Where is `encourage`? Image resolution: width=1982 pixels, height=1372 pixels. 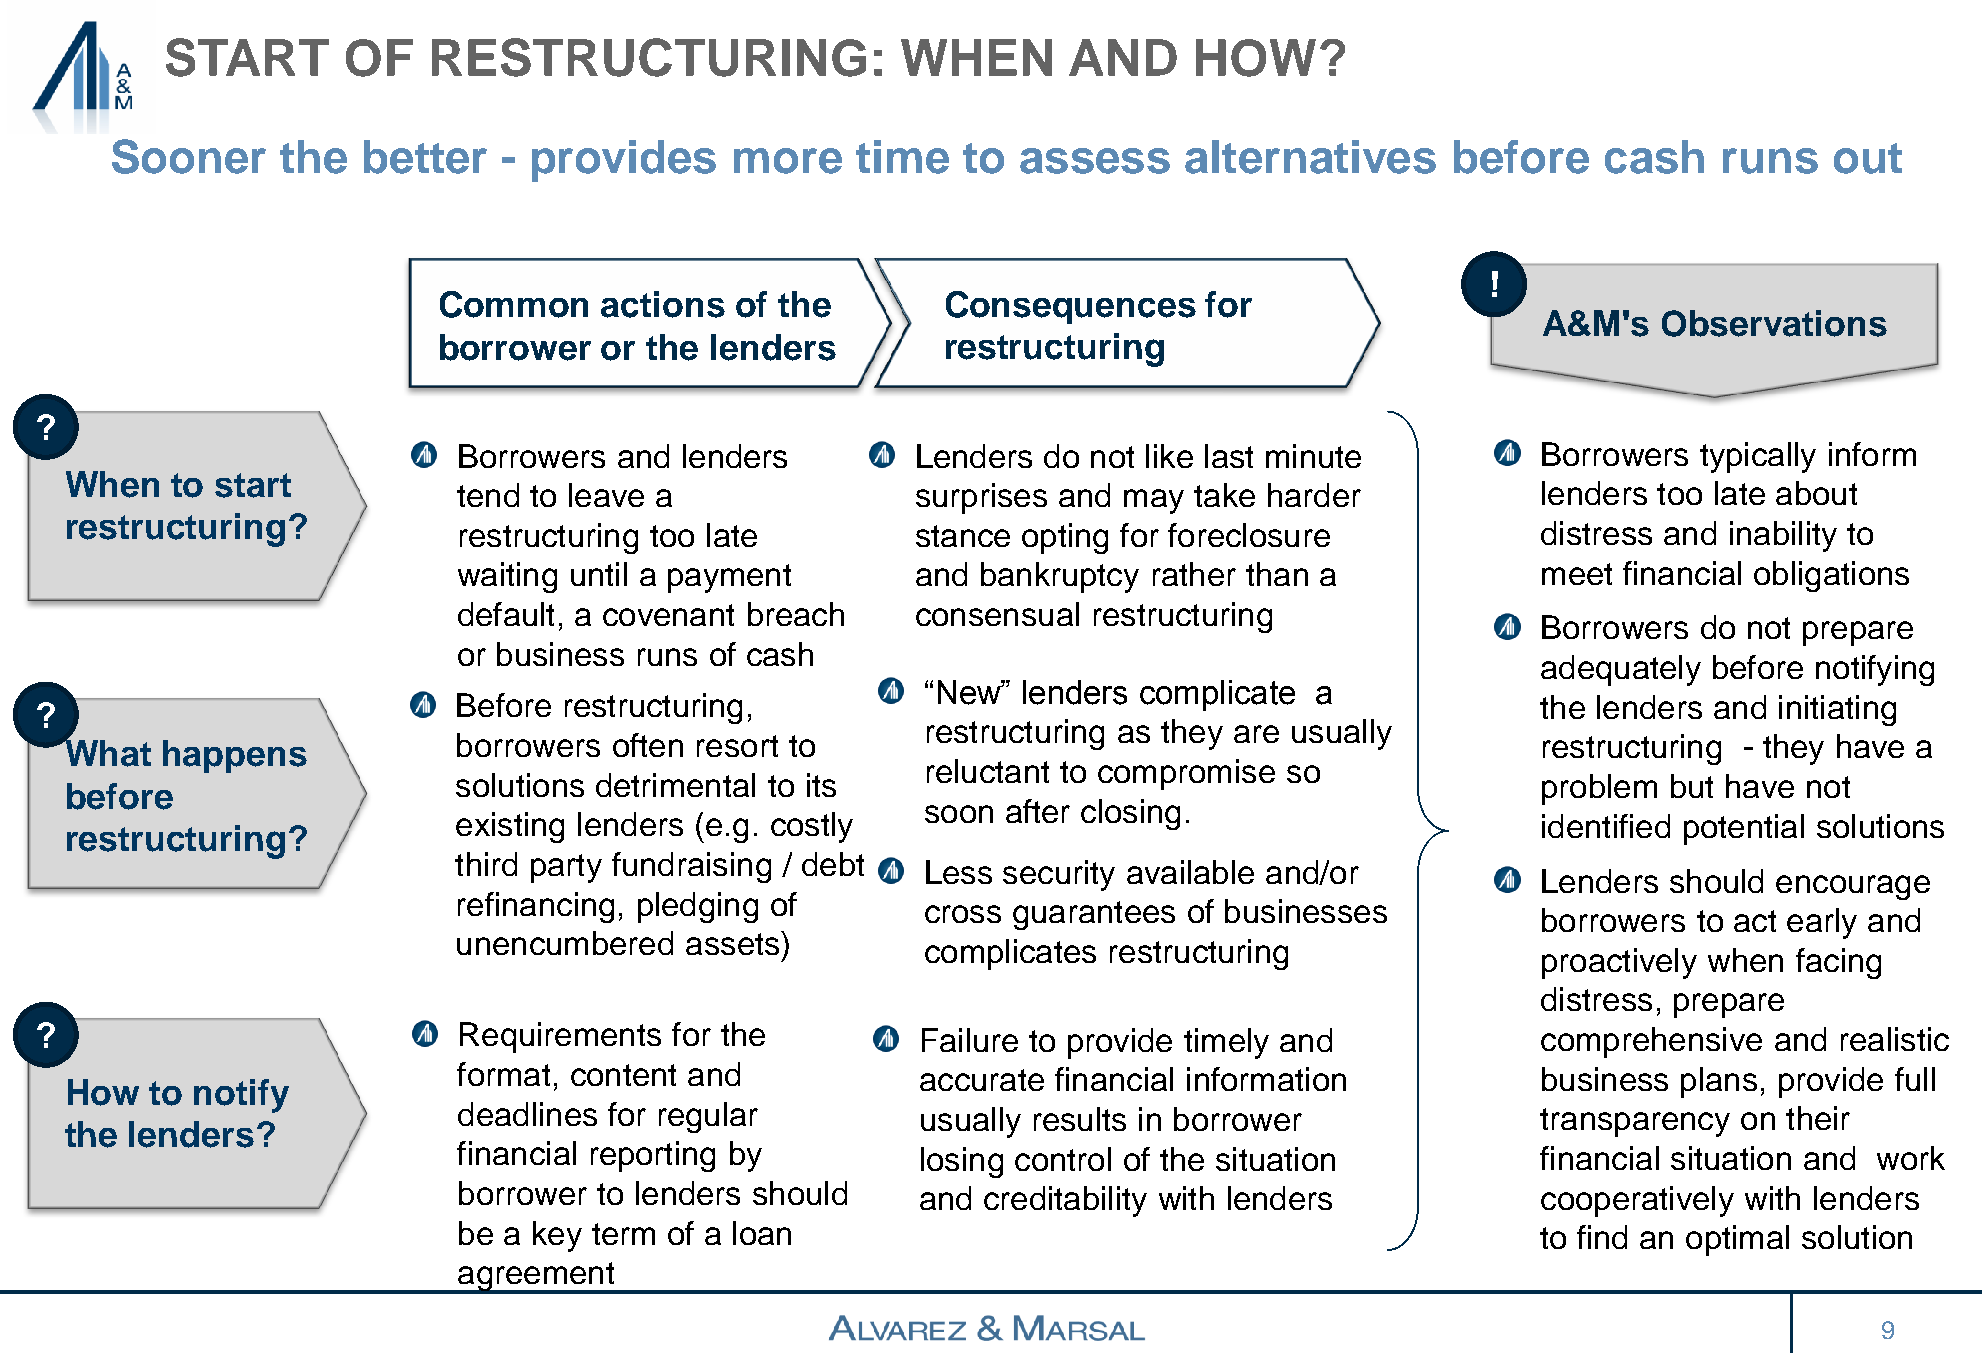 encourage is located at coordinates (1853, 887).
